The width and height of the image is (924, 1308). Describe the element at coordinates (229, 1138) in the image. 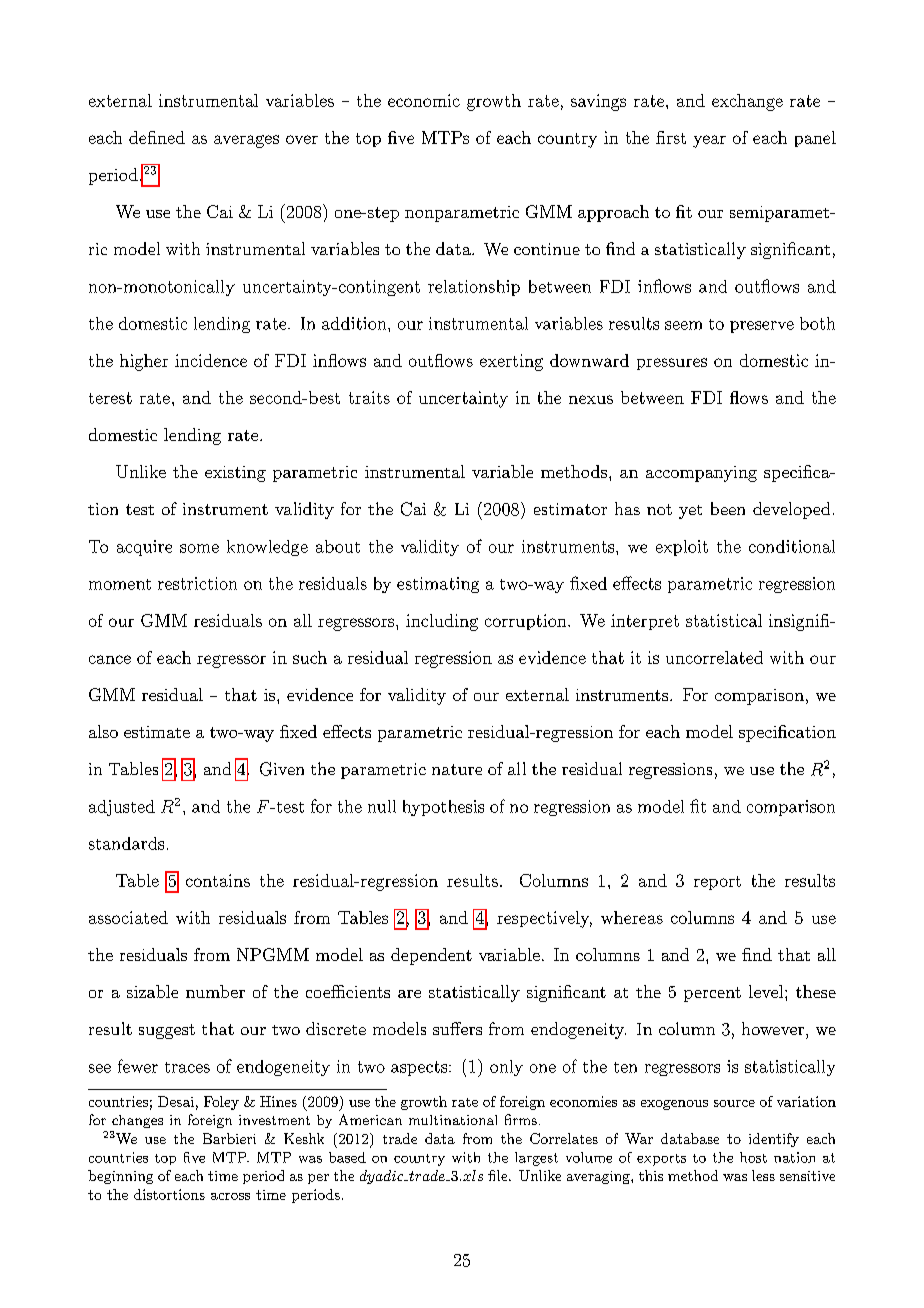

I see `Barbieri` at that location.
